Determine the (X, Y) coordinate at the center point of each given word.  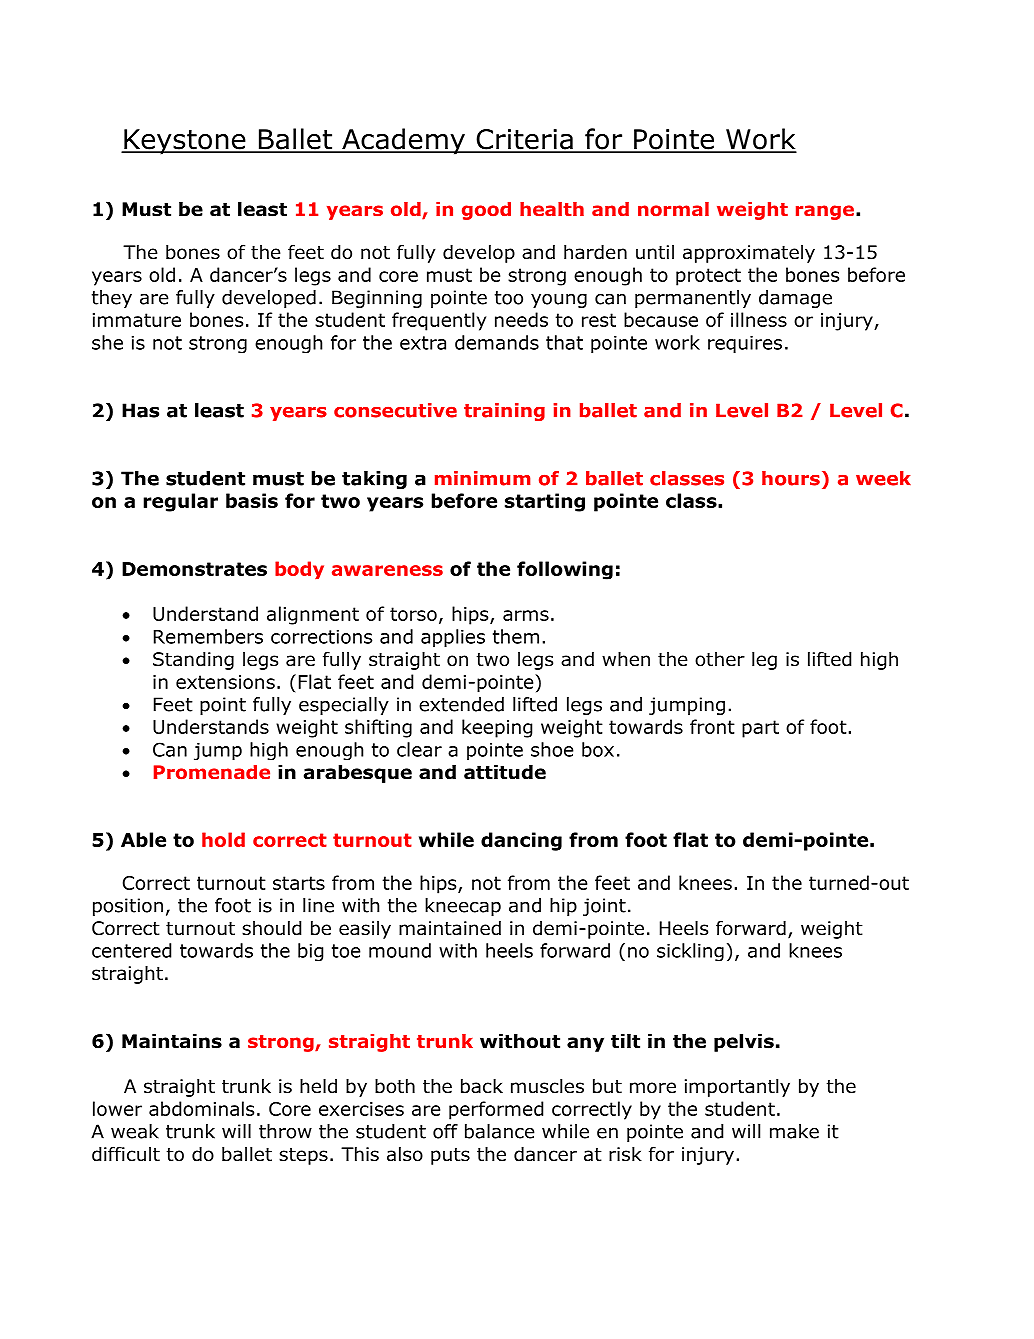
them (516, 636)
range (825, 212)
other (720, 659)
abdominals (201, 1108)
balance (500, 1131)
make (794, 1131)
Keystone (185, 142)
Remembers (208, 636)
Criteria (524, 140)
